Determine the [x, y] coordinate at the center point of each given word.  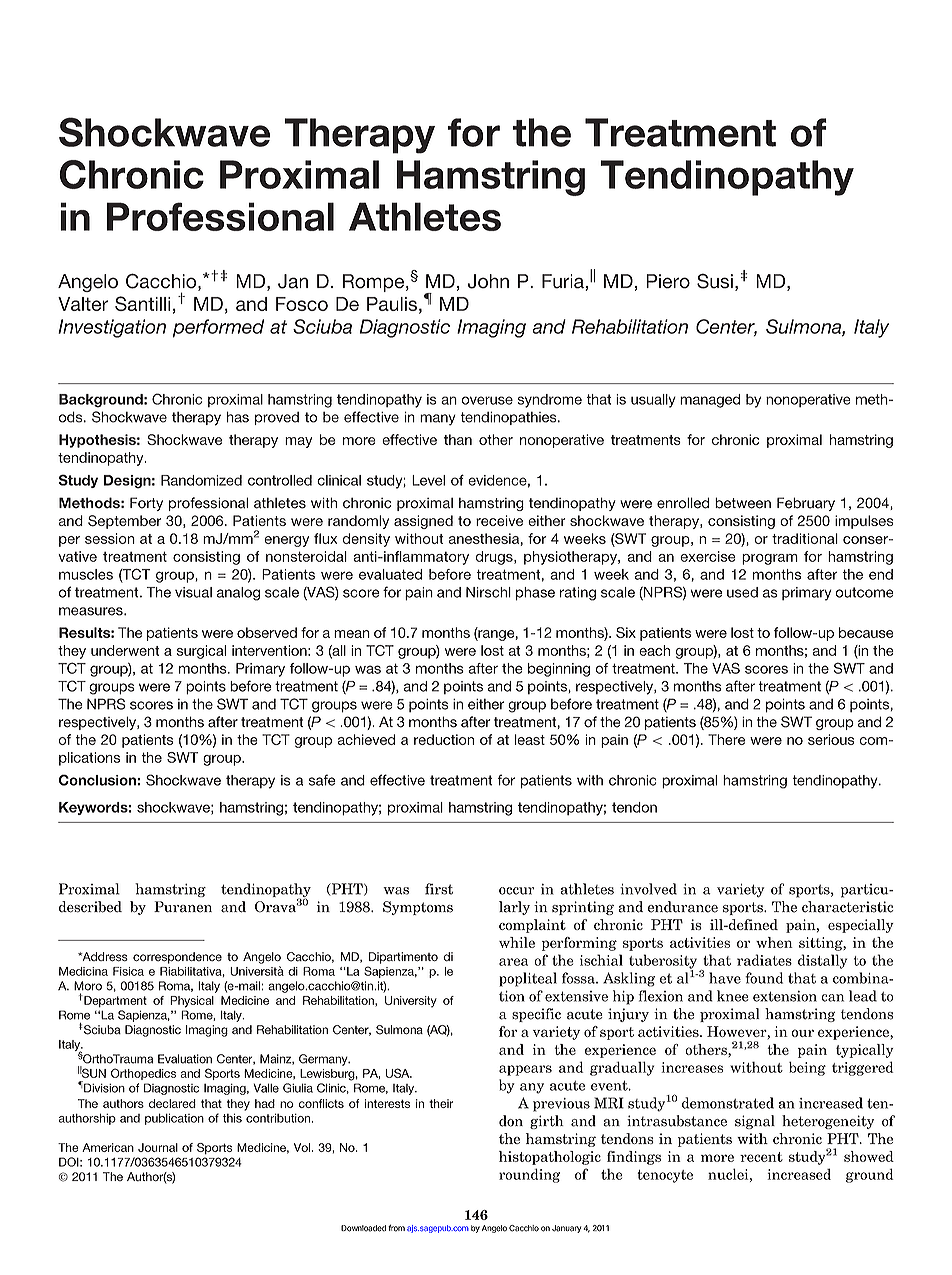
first [439, 889]
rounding [529, 1175]
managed [710, 401]
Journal [158, 1147]
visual [193, 592]
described [90, 907]
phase [535, 594]
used [742, 592]
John [488, 281]
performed [218, 328]
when [774, 942]
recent [761, 1157]
